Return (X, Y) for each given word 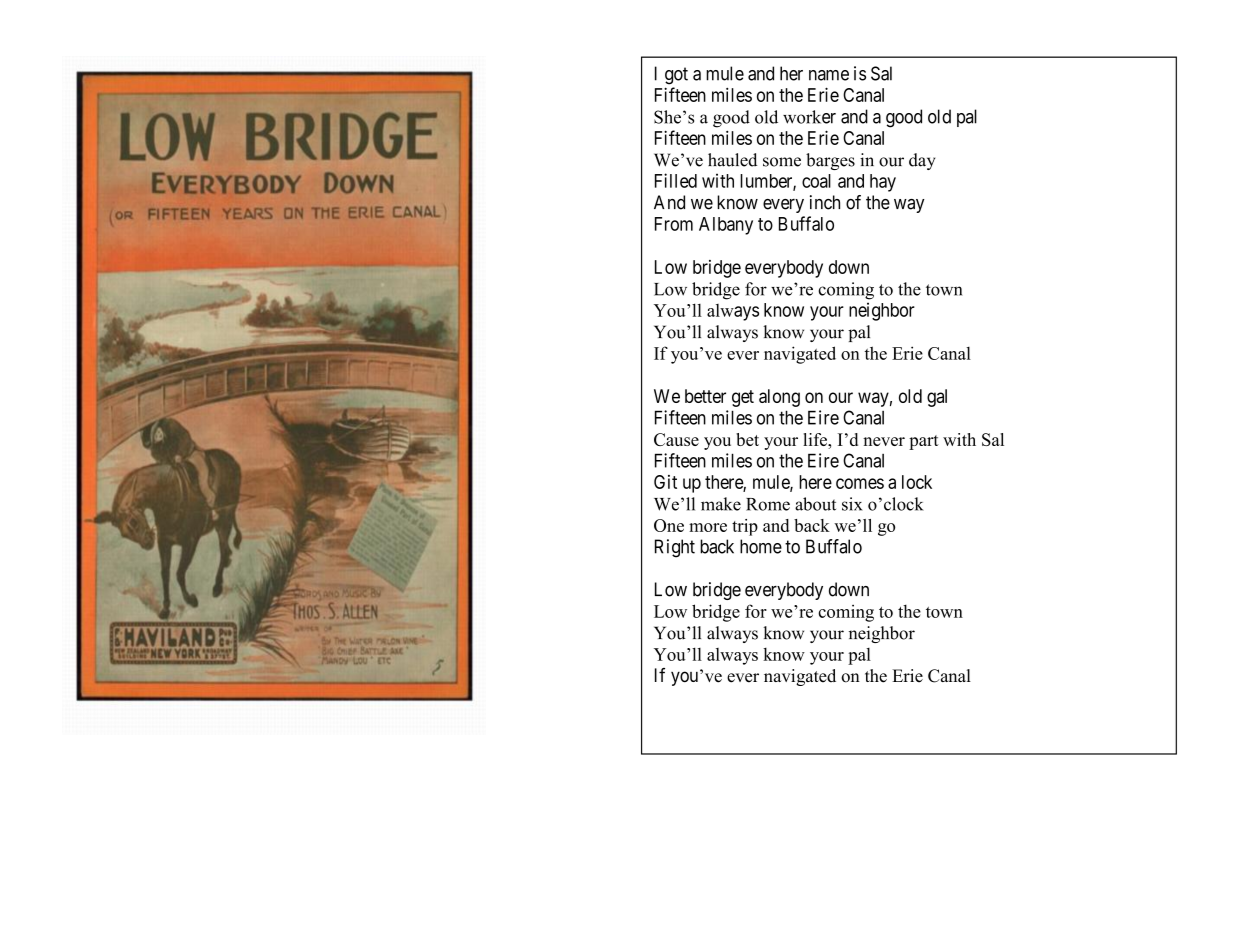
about (815, 504)
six (852, 504)
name (829, 75)
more (708, 527)
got (676, 76)
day (922, 161)
